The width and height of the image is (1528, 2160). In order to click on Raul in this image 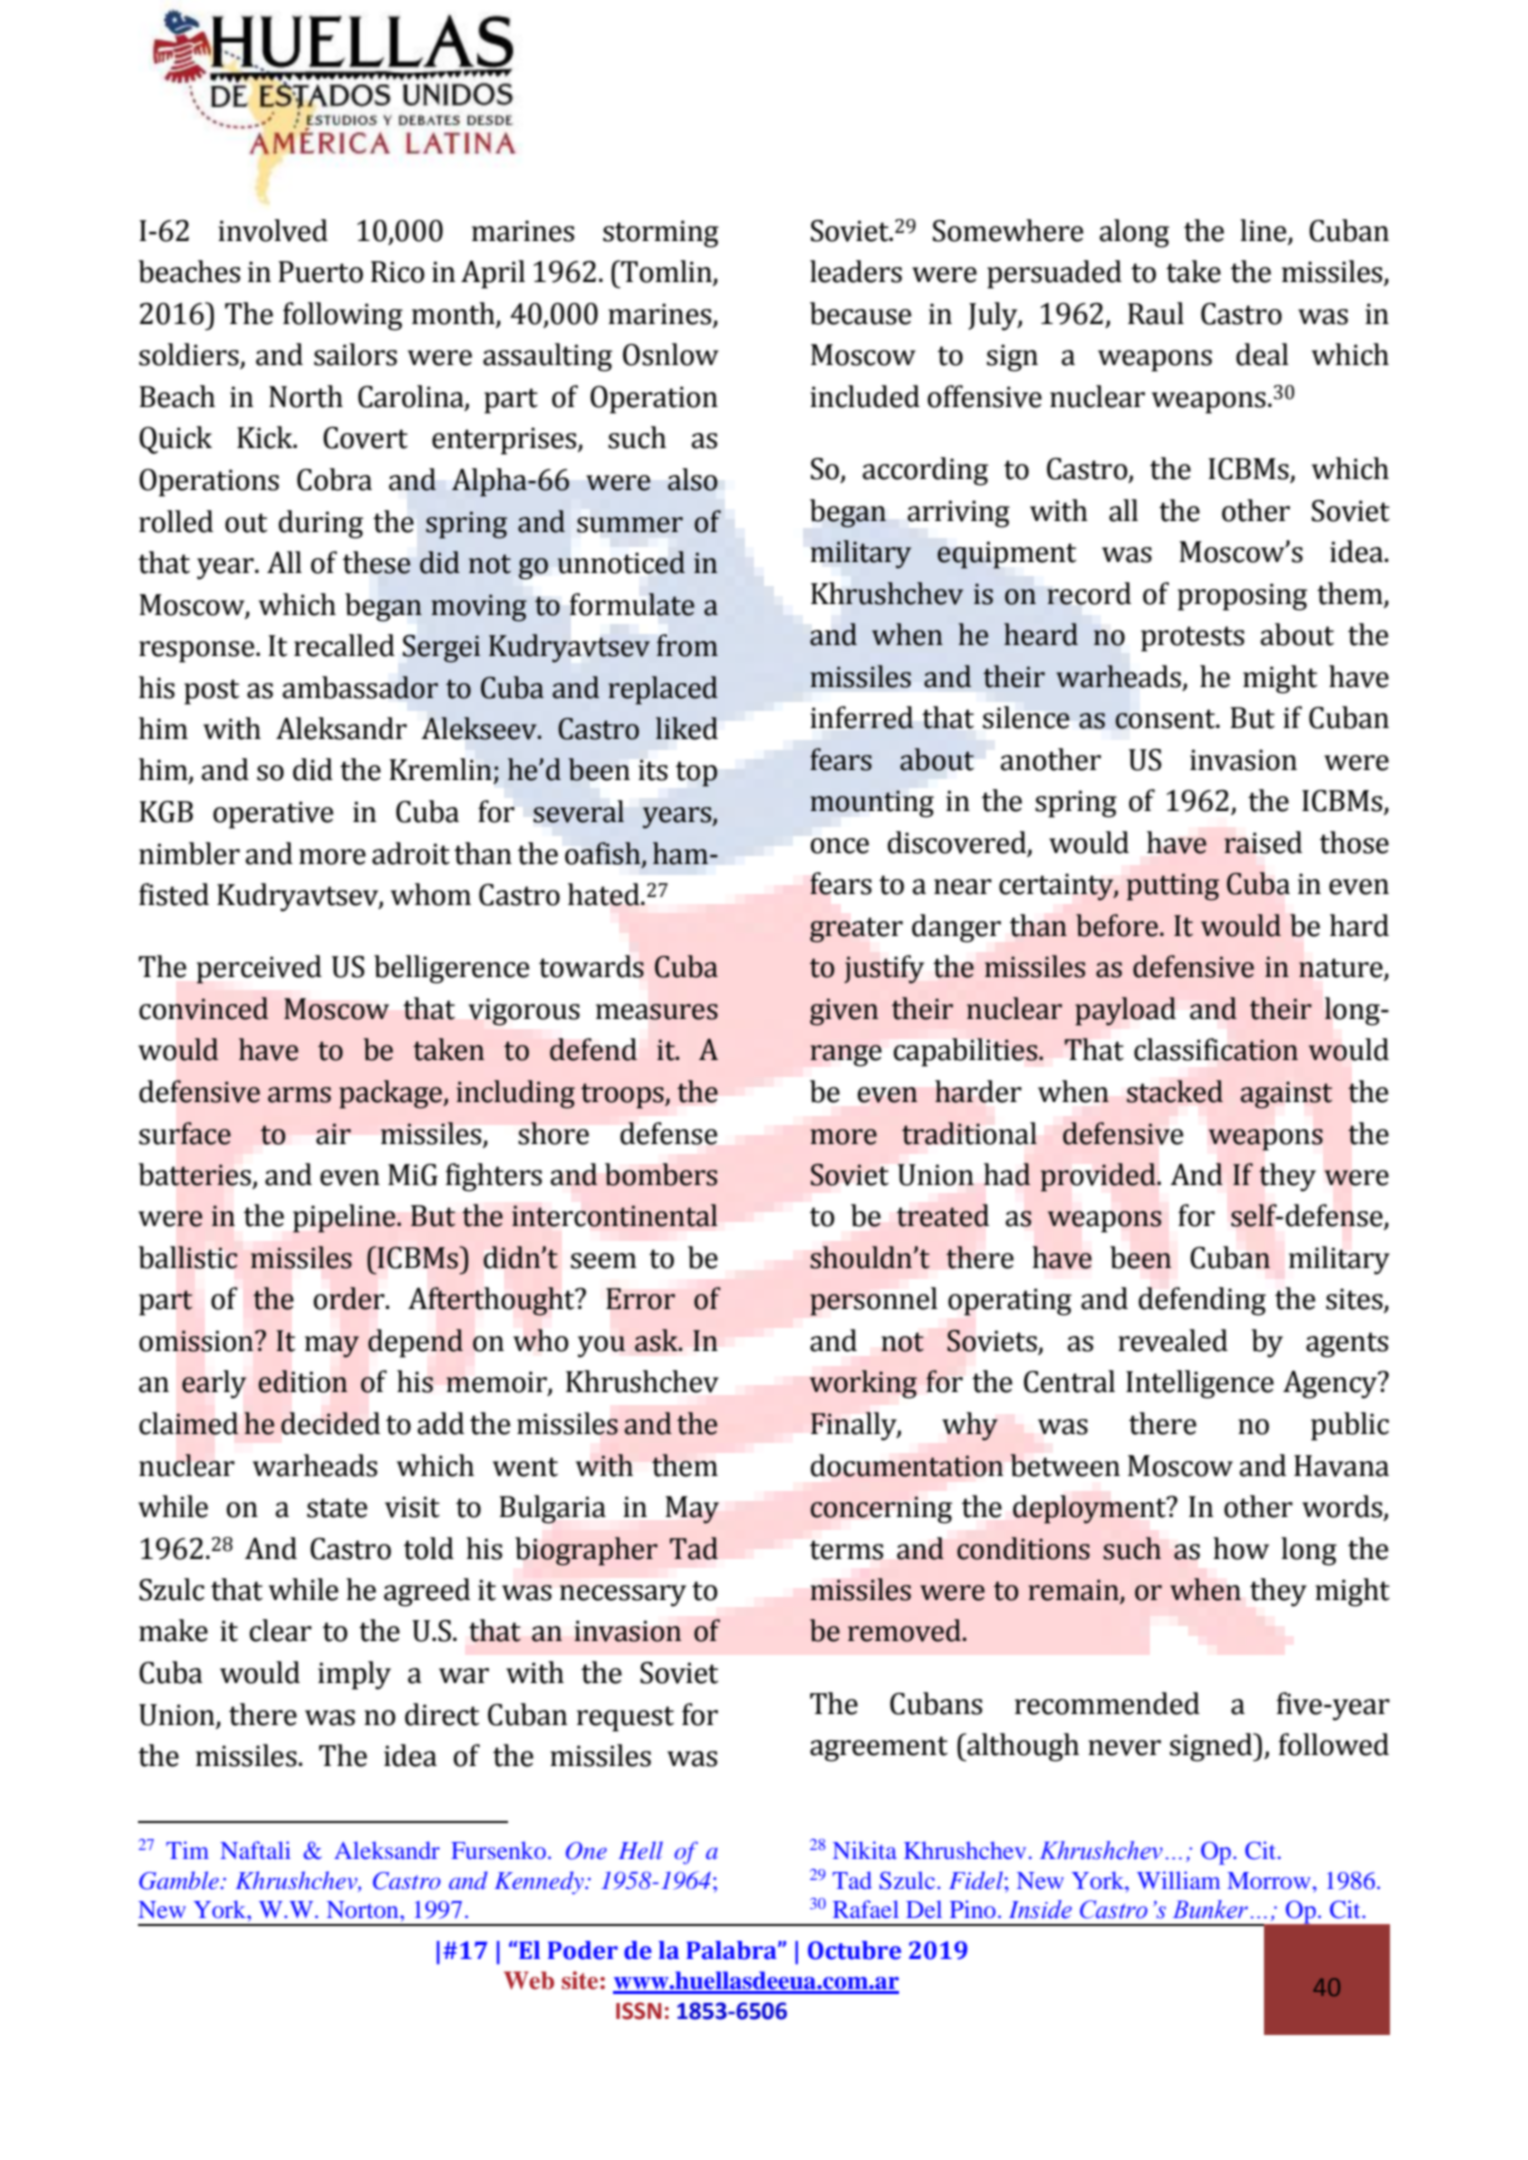, I will do `click(1156, 313)`.
